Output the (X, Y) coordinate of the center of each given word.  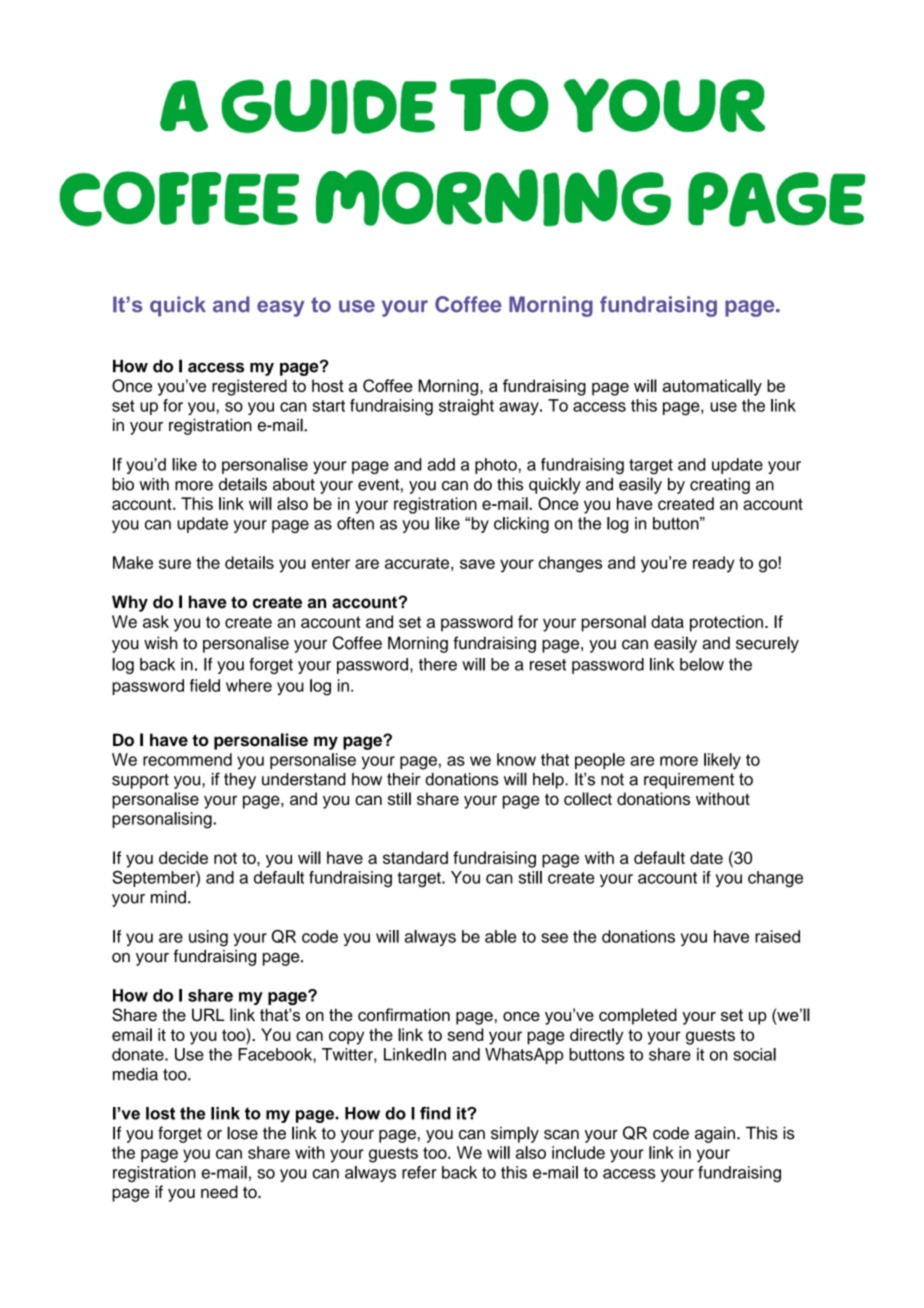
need (219, 1192)
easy (281, 308)
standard (415, 857)
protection (726, 623)
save (477, 564)
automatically (712, 387)
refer (419, 1172)
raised (777, 936)
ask (156, 621)
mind (168, 897)
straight (466, 407)
